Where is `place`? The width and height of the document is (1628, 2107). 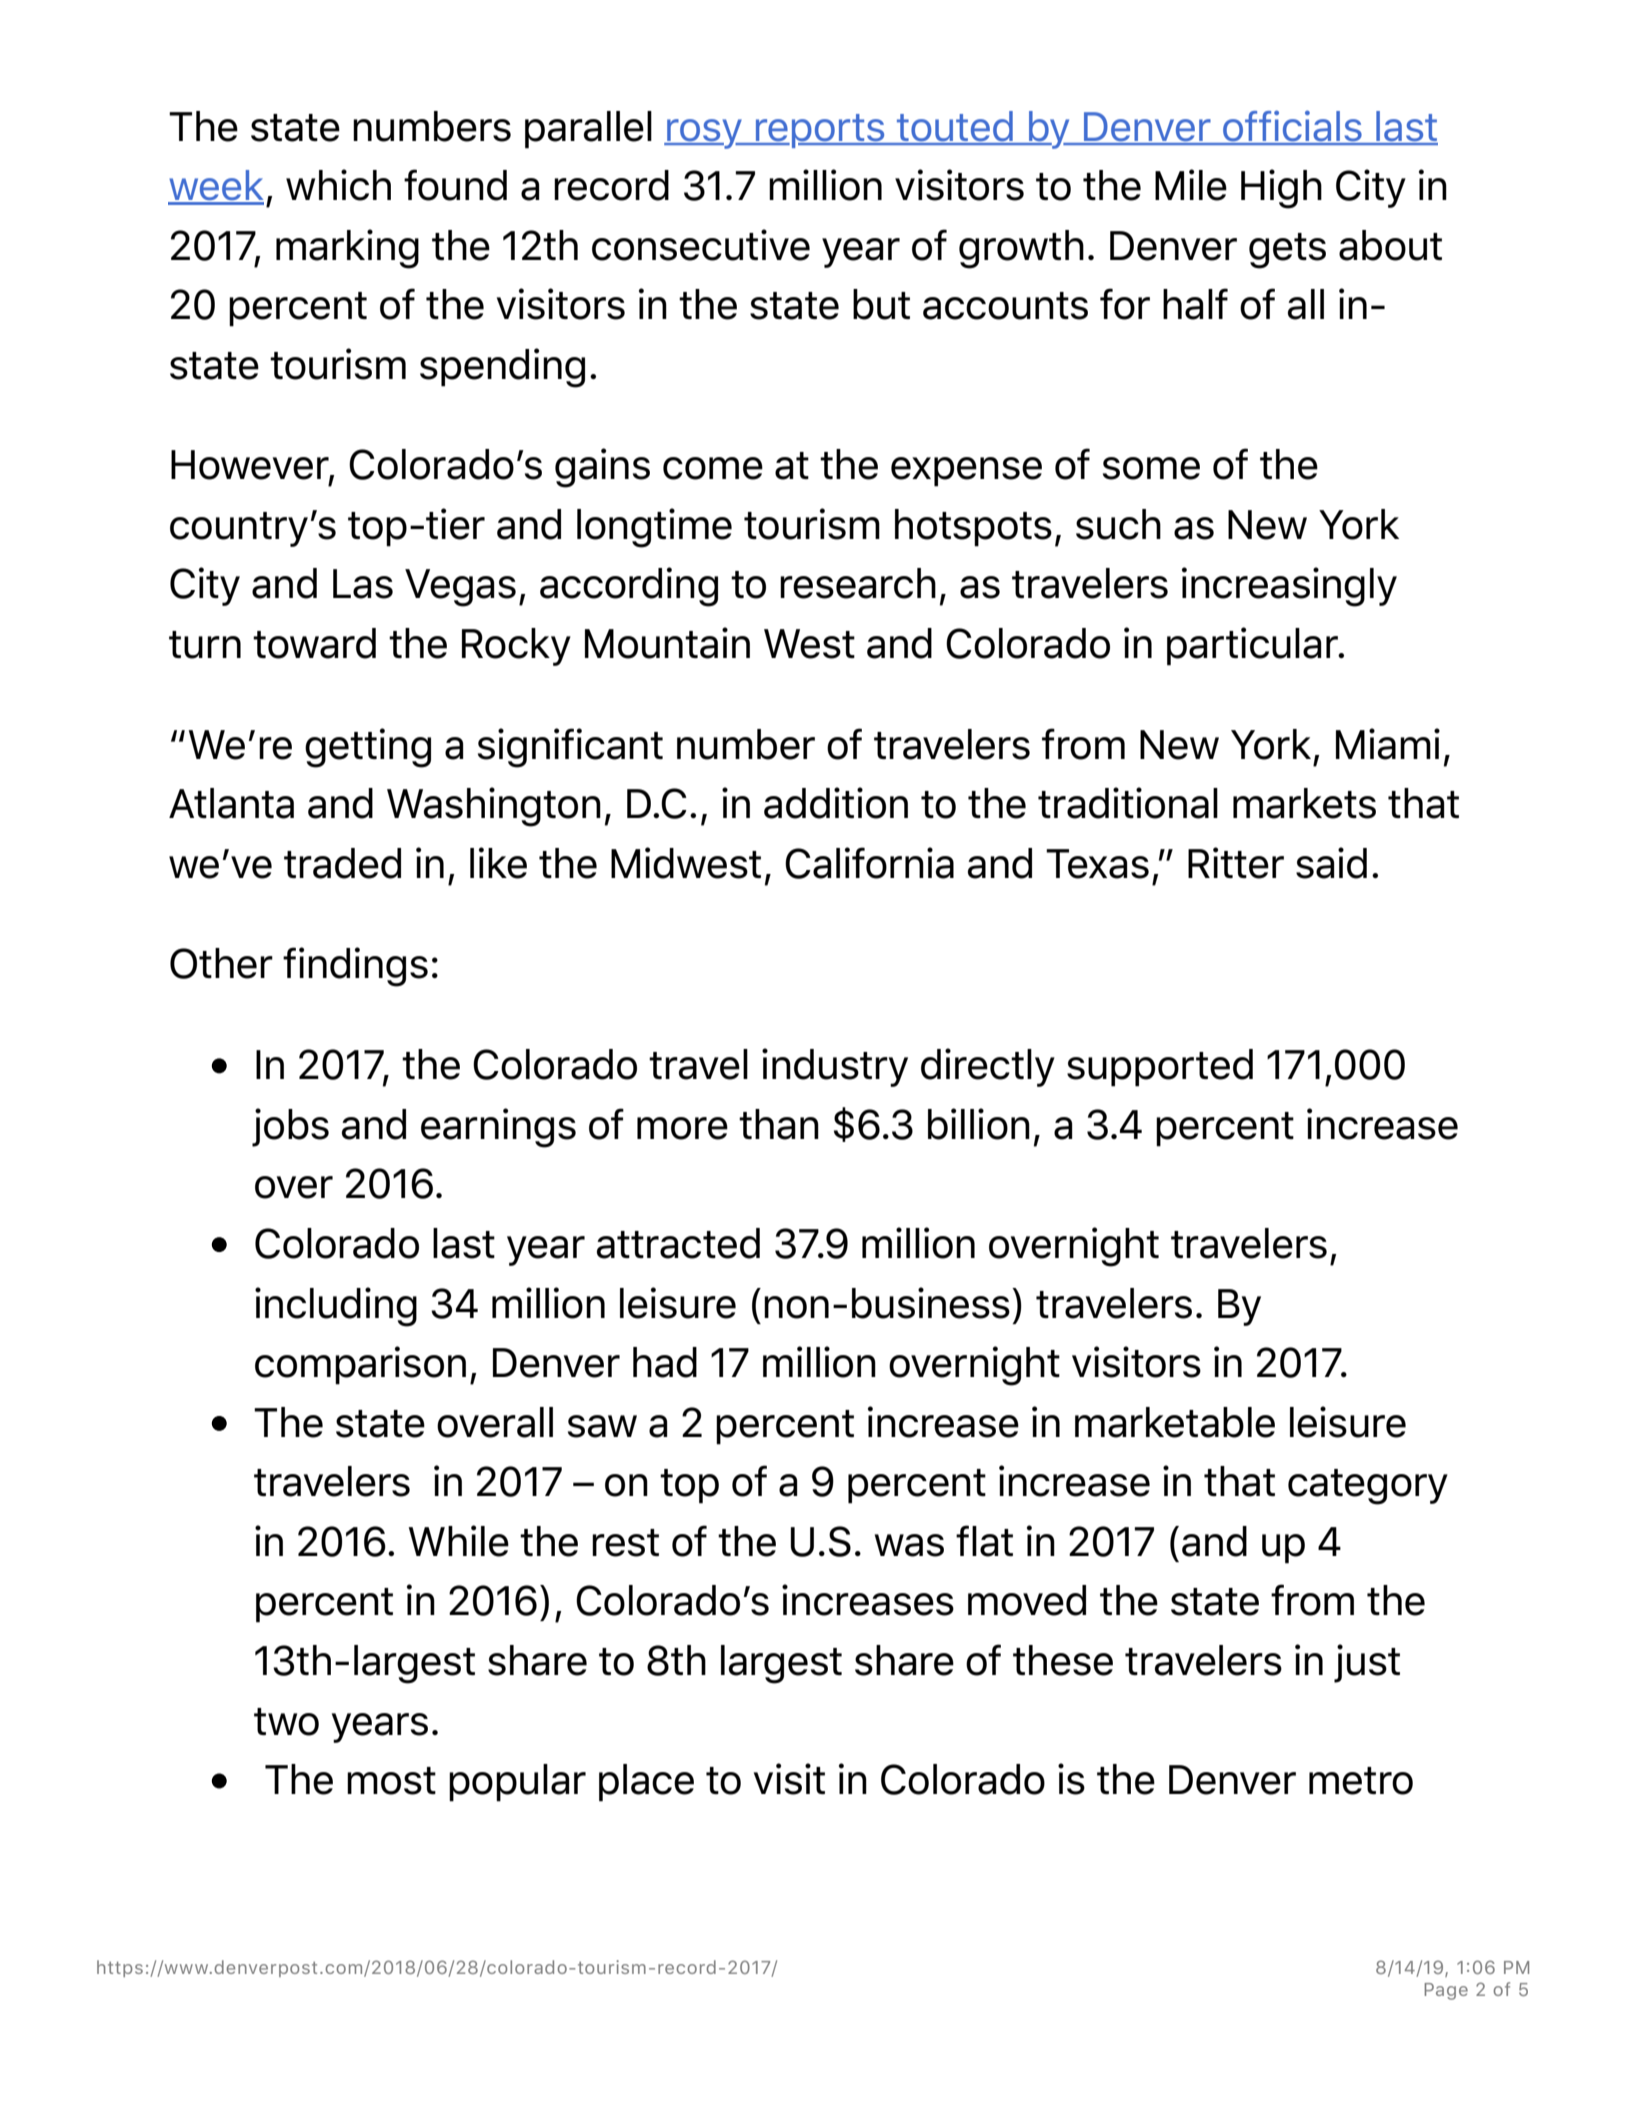 place is located at coordinates (646, 1783).
